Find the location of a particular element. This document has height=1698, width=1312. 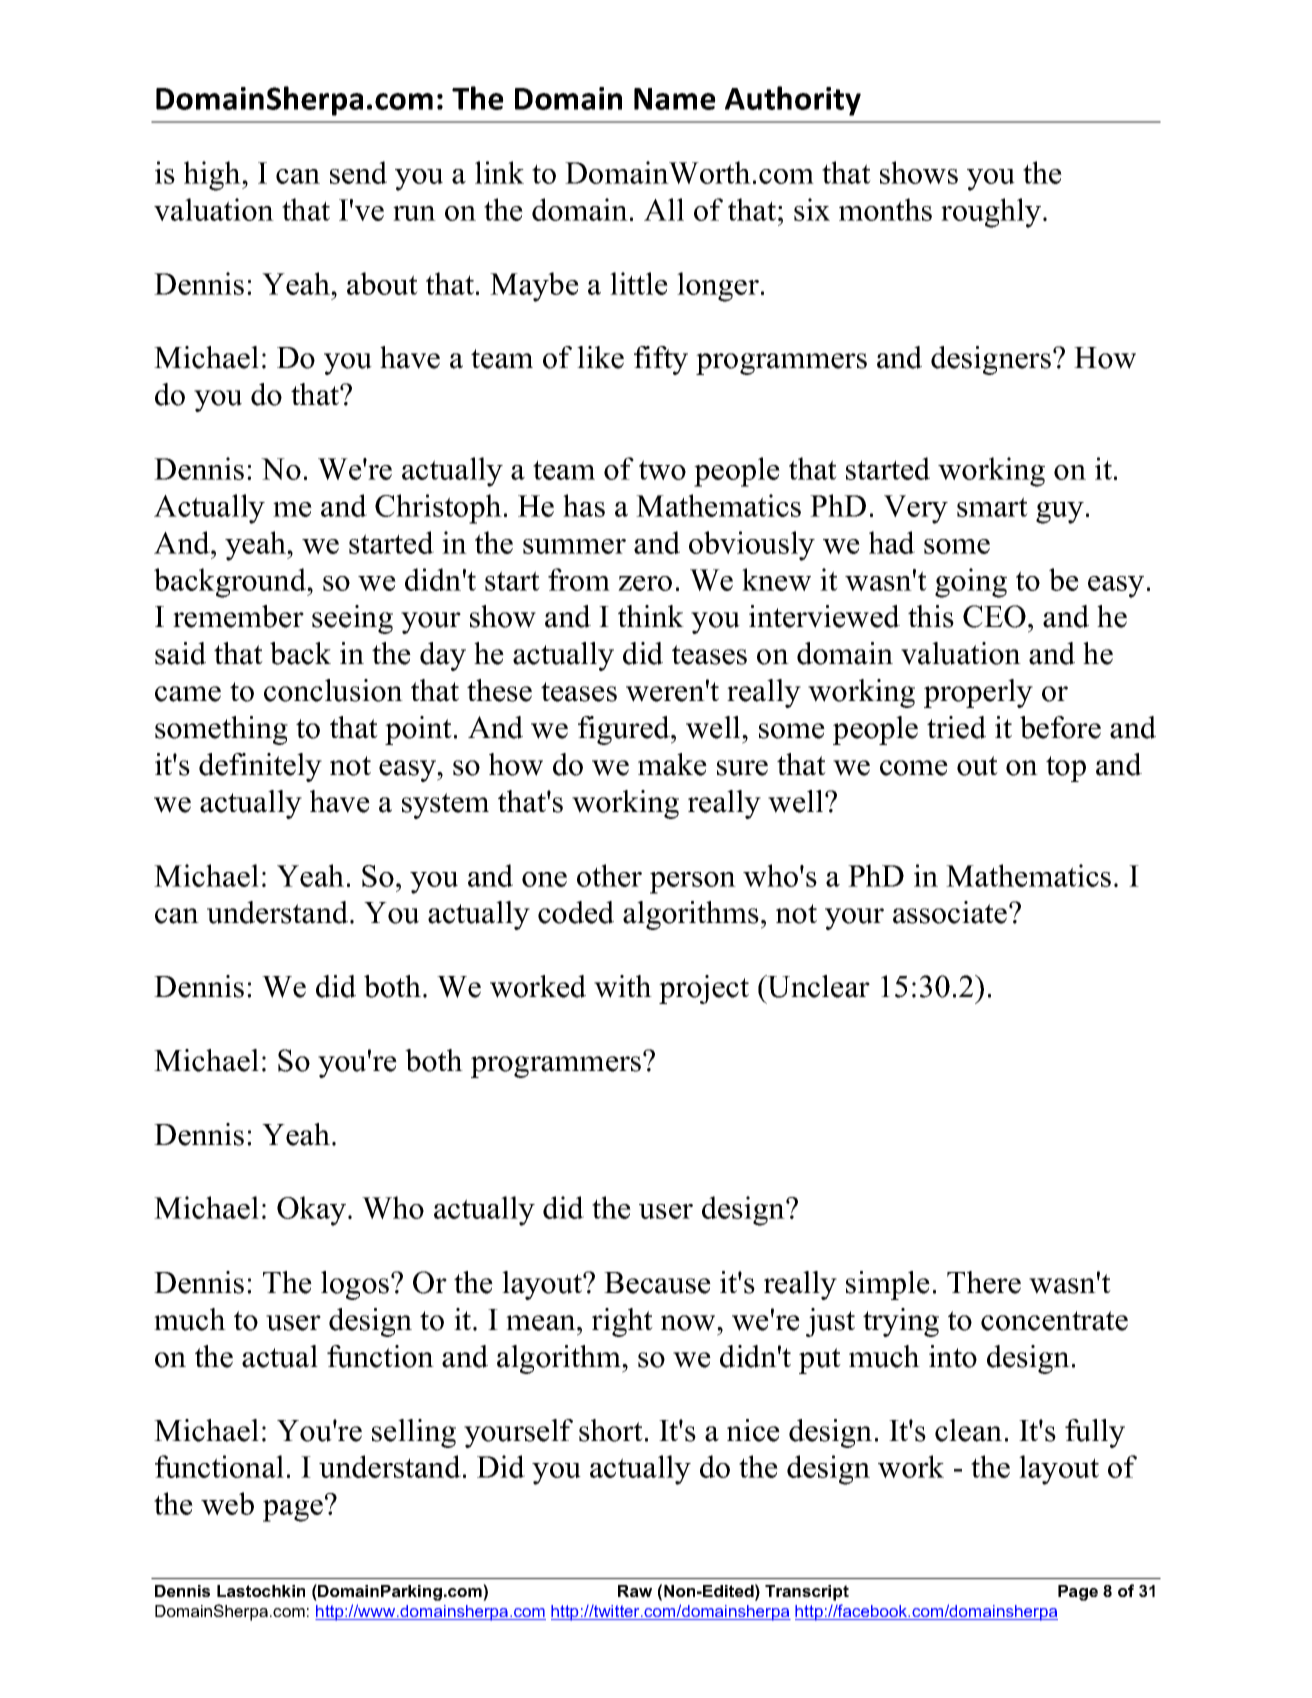

other is located at coordinates (609, 875).
